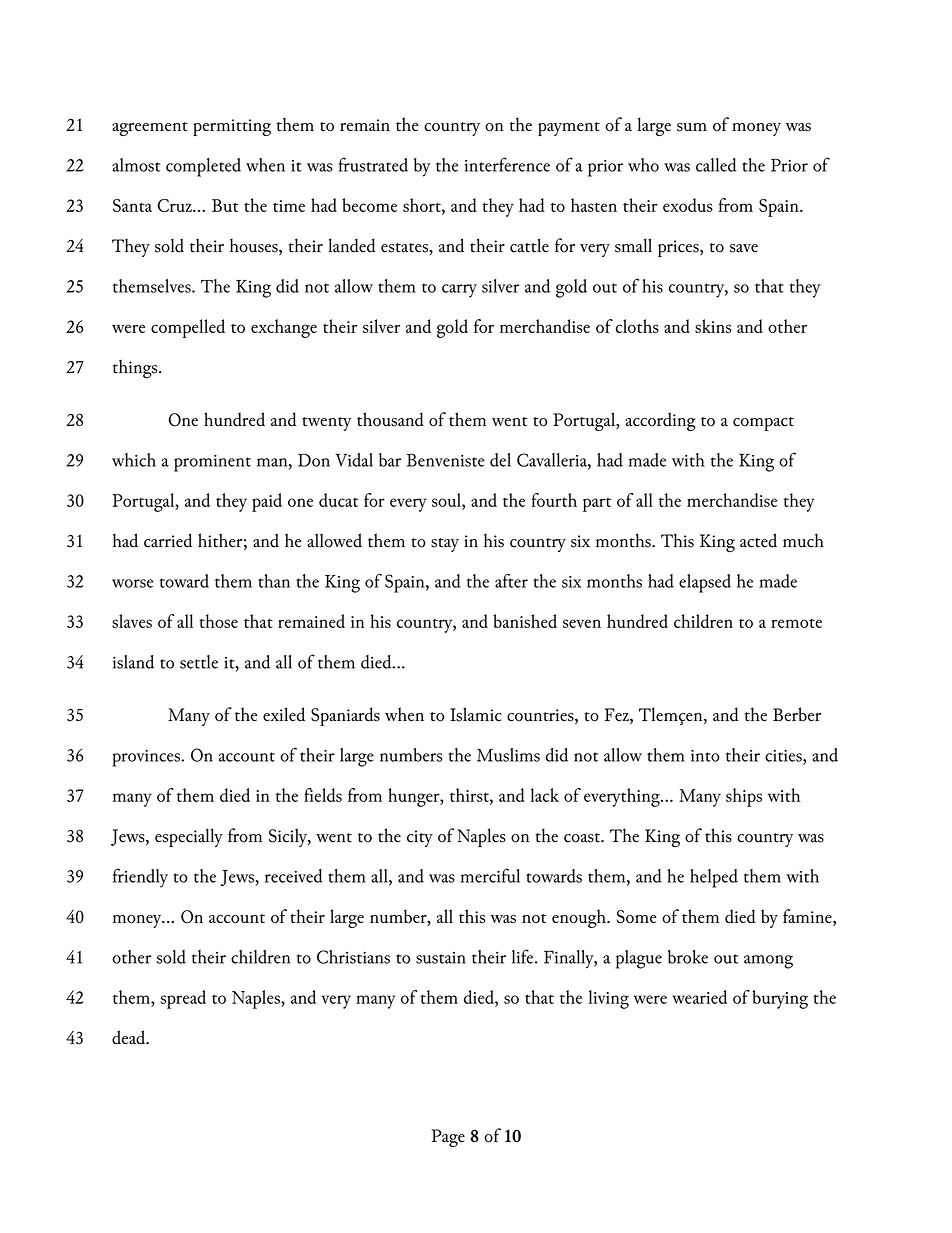 This screenshot has width=952, height=1233. I want to click on completed, so click(203, 167).
